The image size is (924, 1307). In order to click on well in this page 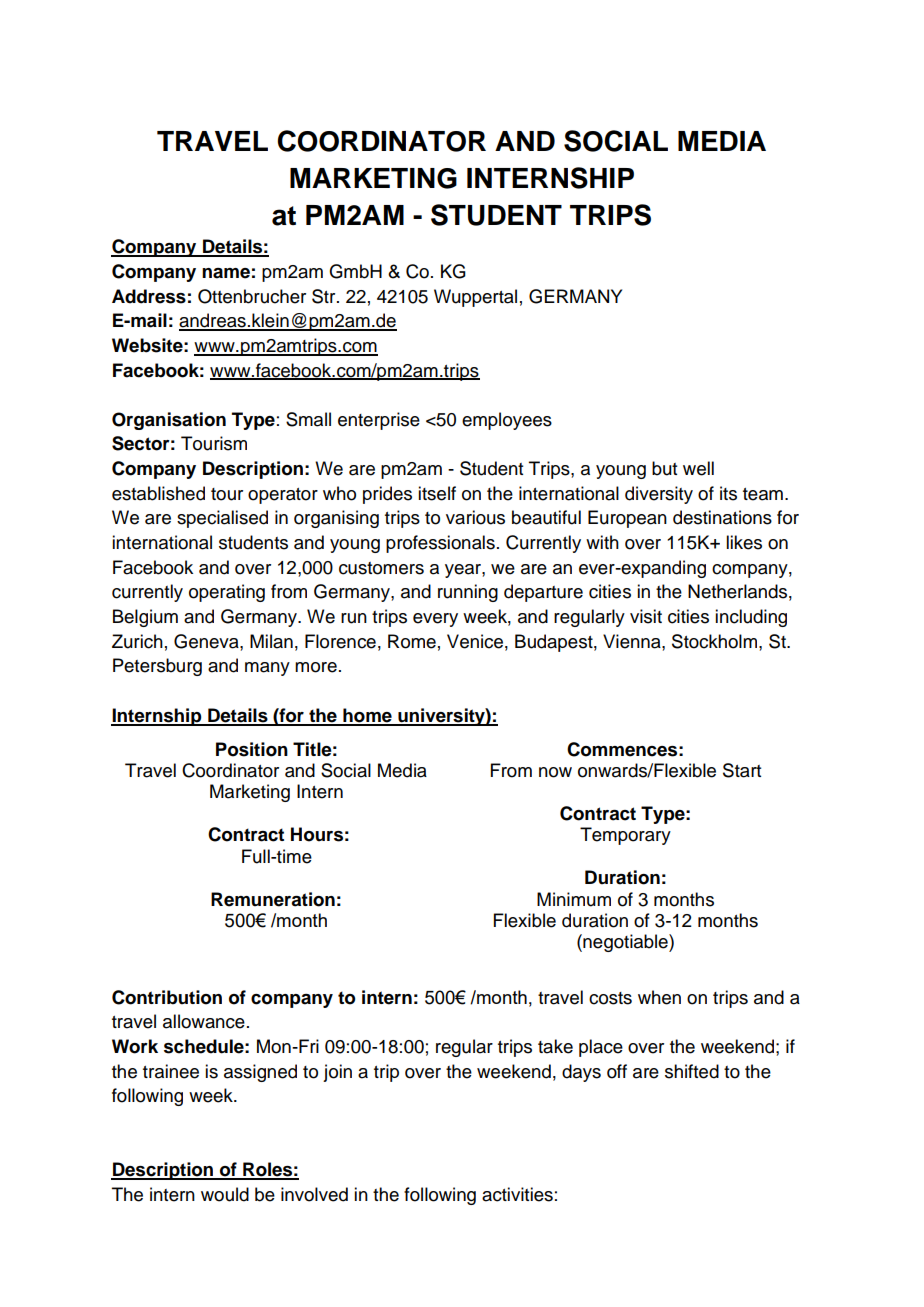, I will do `click(698, 468)`.
